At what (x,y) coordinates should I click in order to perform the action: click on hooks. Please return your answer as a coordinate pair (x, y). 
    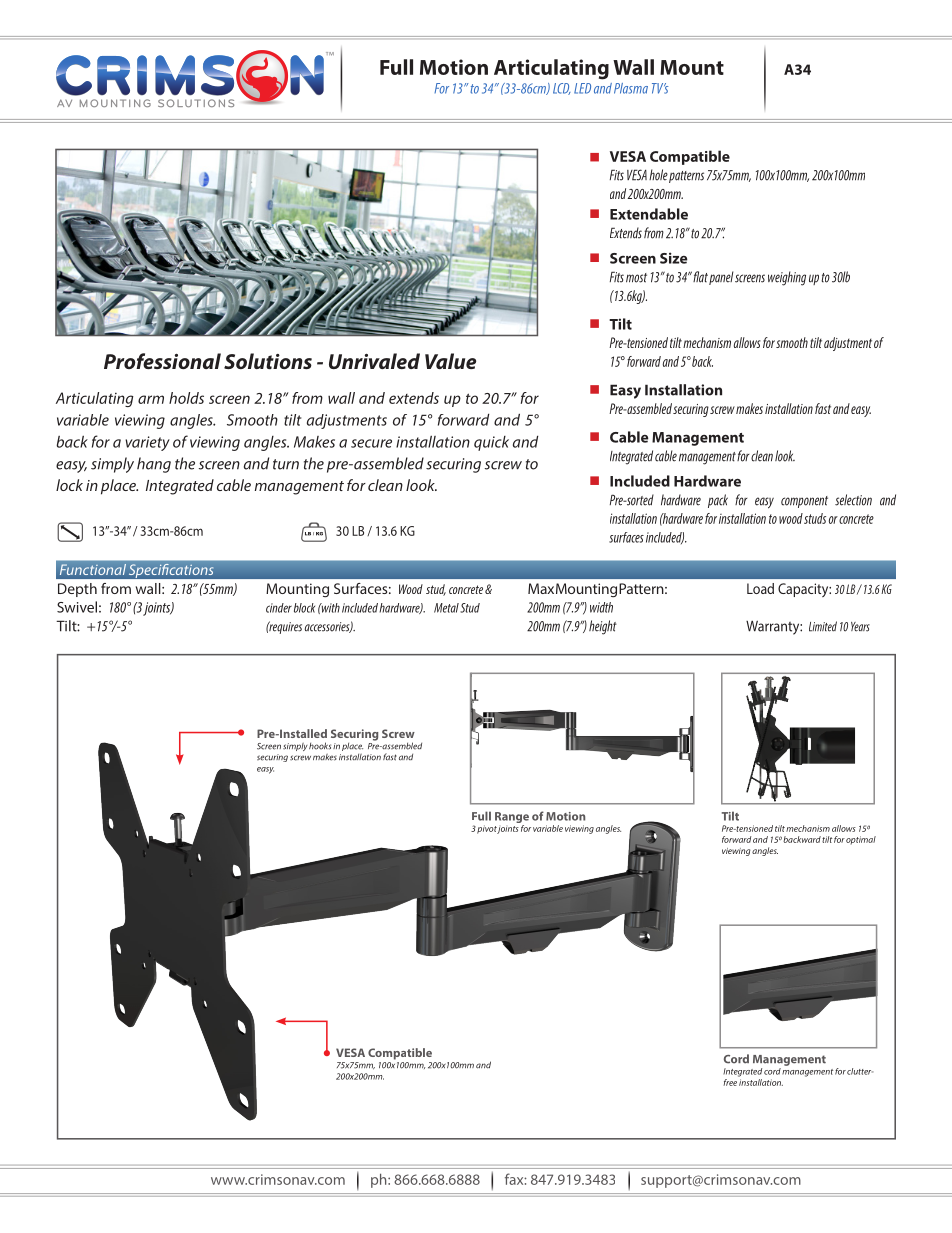
    Looking at the image, I should click on (320, 746).
